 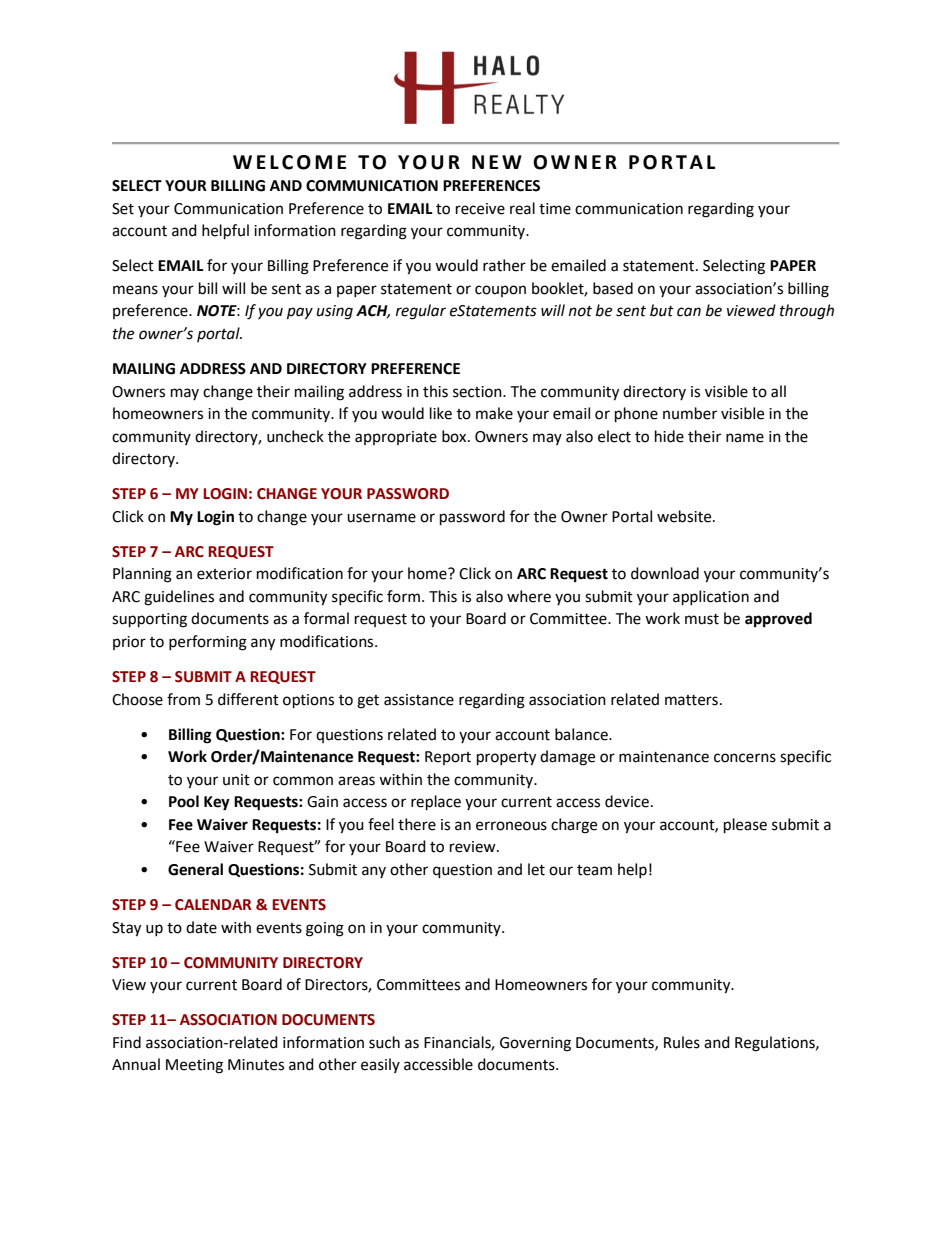 What do you see at coordinates (123, 209) in the document?
I see `Set` at bounding box center [123, 209].
